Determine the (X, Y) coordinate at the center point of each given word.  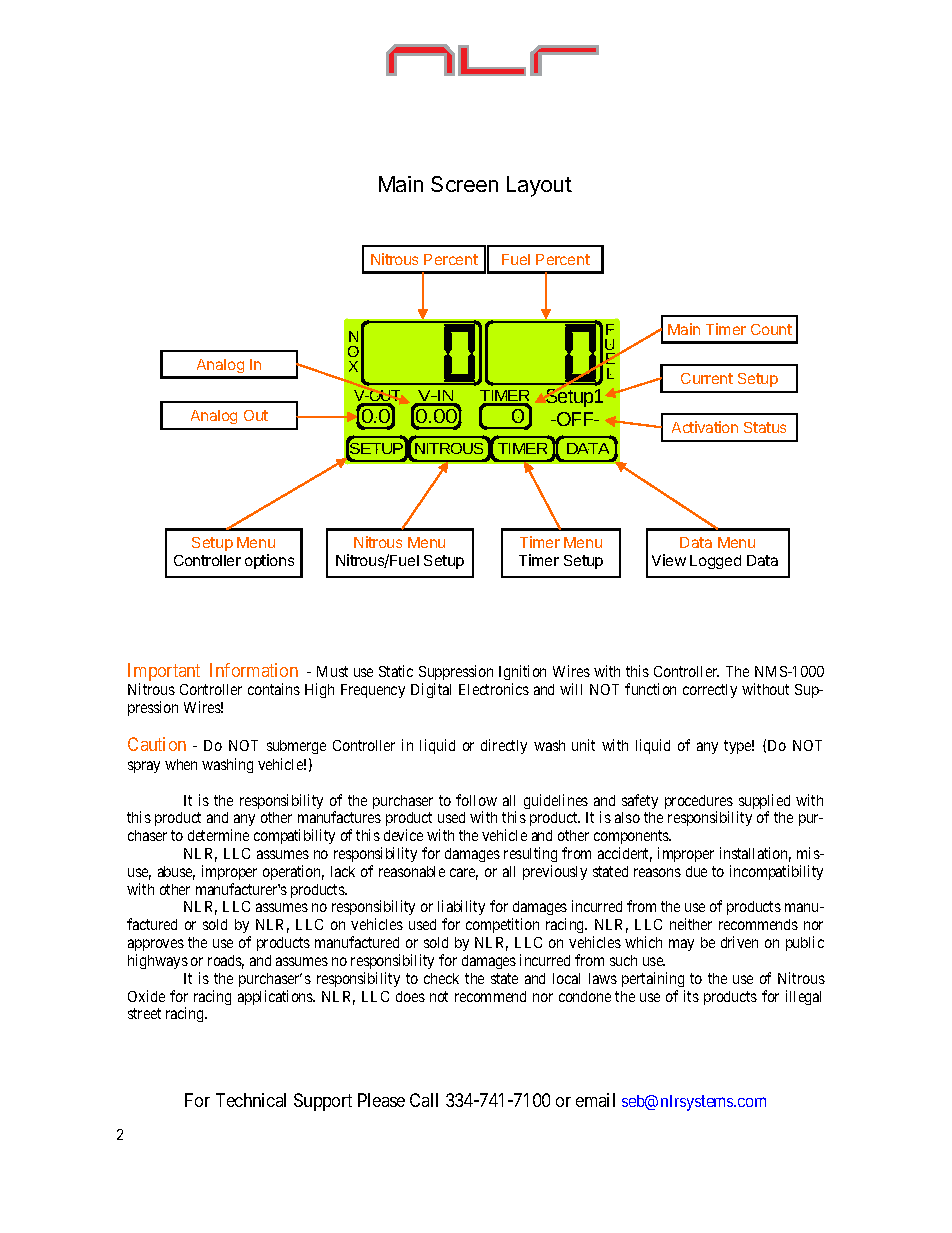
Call (424, 1100)
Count (771, 329)
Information (254, 670)
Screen (464, 184)
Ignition (522, 672)
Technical (251, 1100)
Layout (539, 186)
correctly (710, 691)
